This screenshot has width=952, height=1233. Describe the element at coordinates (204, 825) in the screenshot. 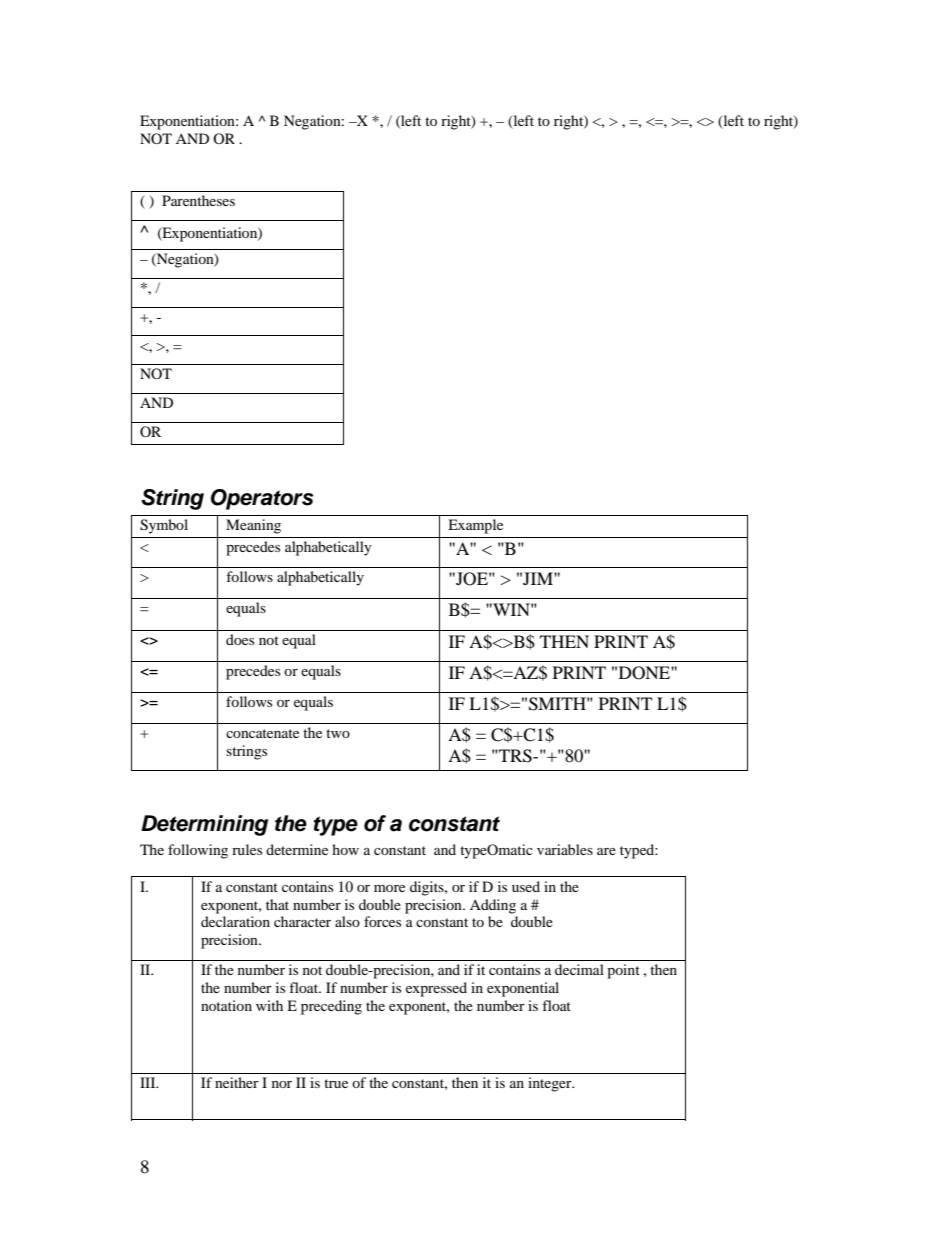

I see `Determining` at that location.
